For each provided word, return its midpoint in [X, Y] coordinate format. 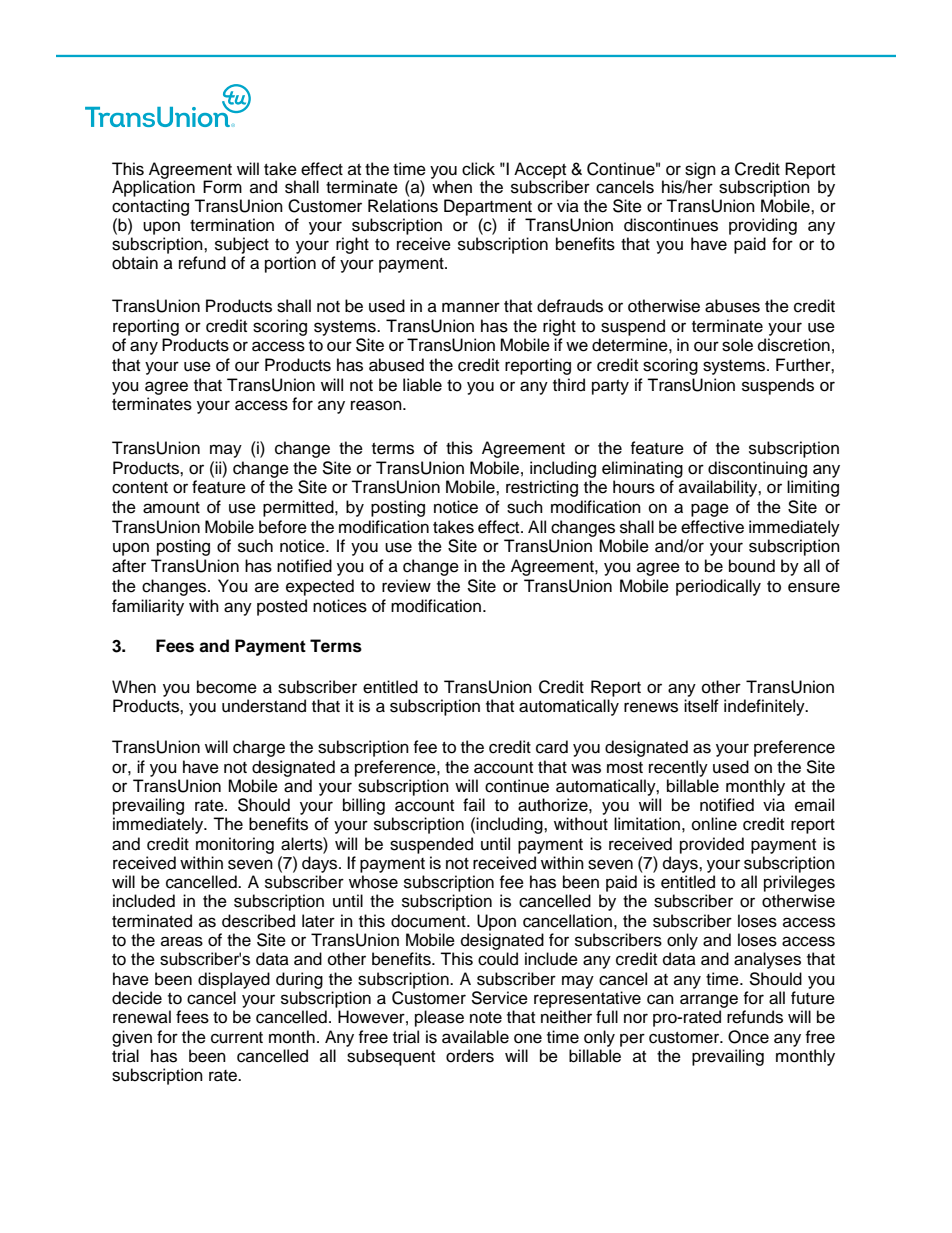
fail [474, 804]
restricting [542, 488]
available [475, 1037]
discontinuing [757, 469]
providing [763, 228]
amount [171, 508]
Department [488, 207]
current [237, 1038]
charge [259, 748]
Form [222, 187]
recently [678, 768]
